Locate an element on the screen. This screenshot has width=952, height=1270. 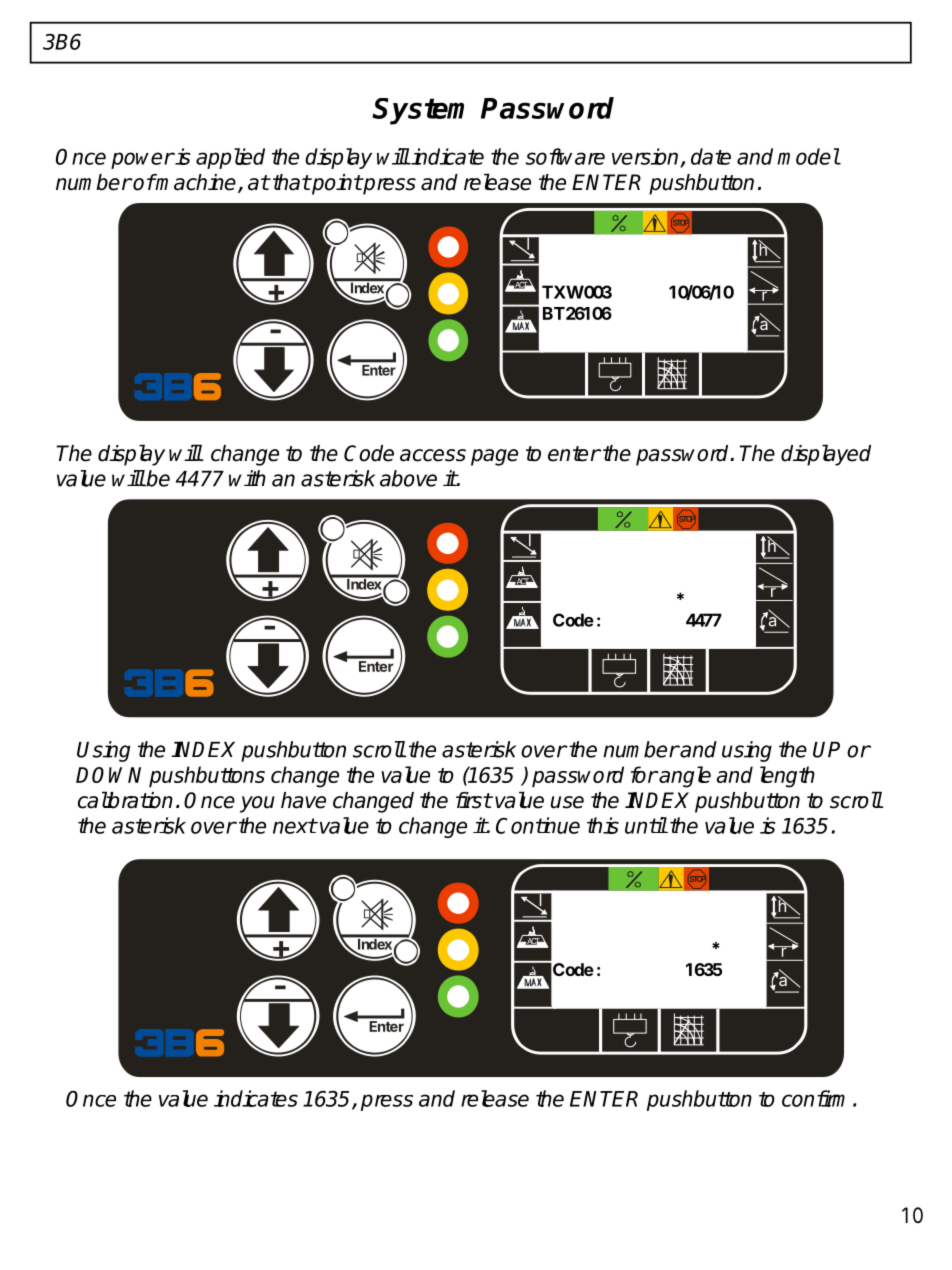
angle is located at coordinates (685, 777).
